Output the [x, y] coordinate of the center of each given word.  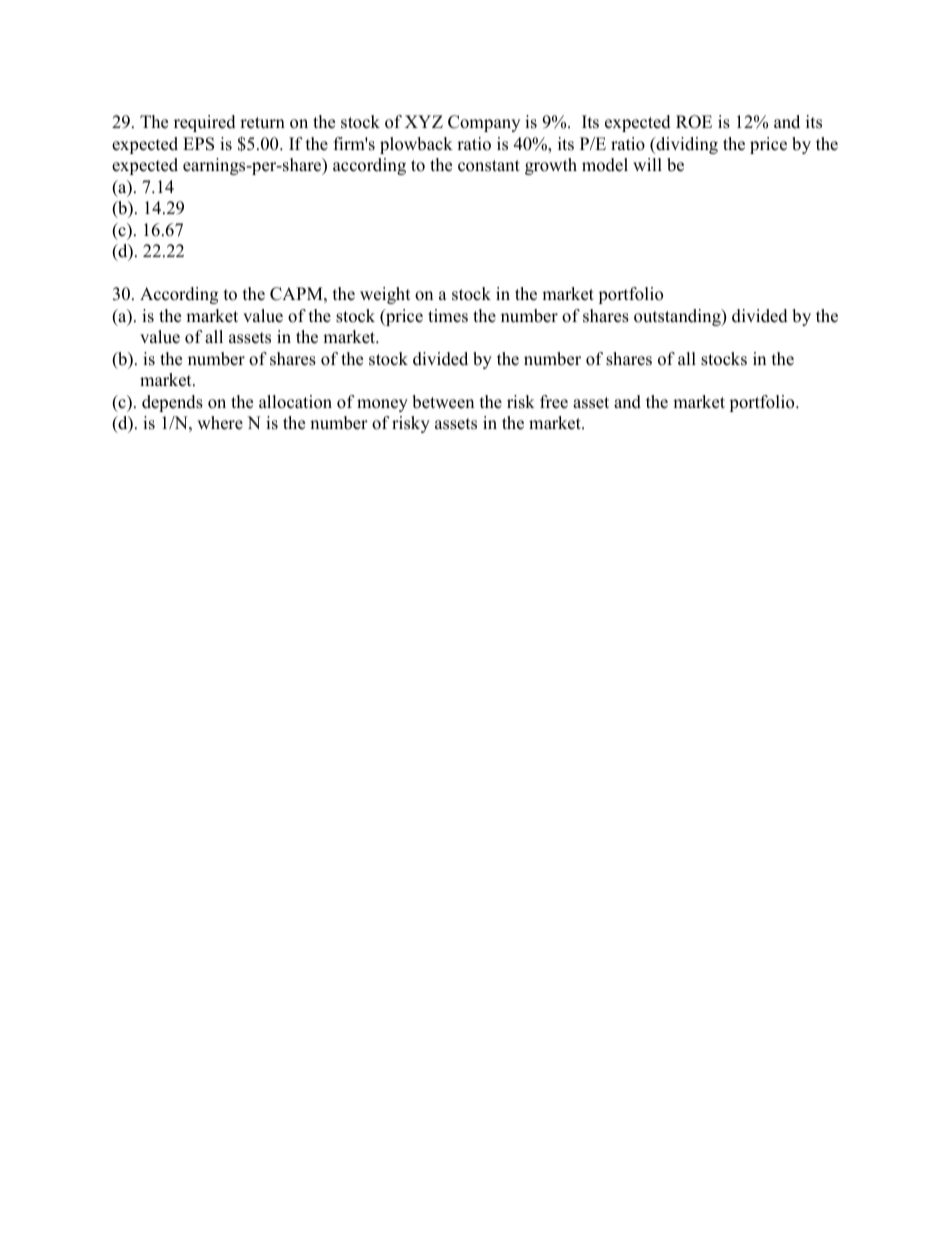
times [448, 316]
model [605, 165]
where [220, 423]
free [554, 402]
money [382, 405]
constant [489, 166]
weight [385, 295]
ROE [694, 122]
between [443, 402]
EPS [198, 144]
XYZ [424, 121]
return [262, 123]
